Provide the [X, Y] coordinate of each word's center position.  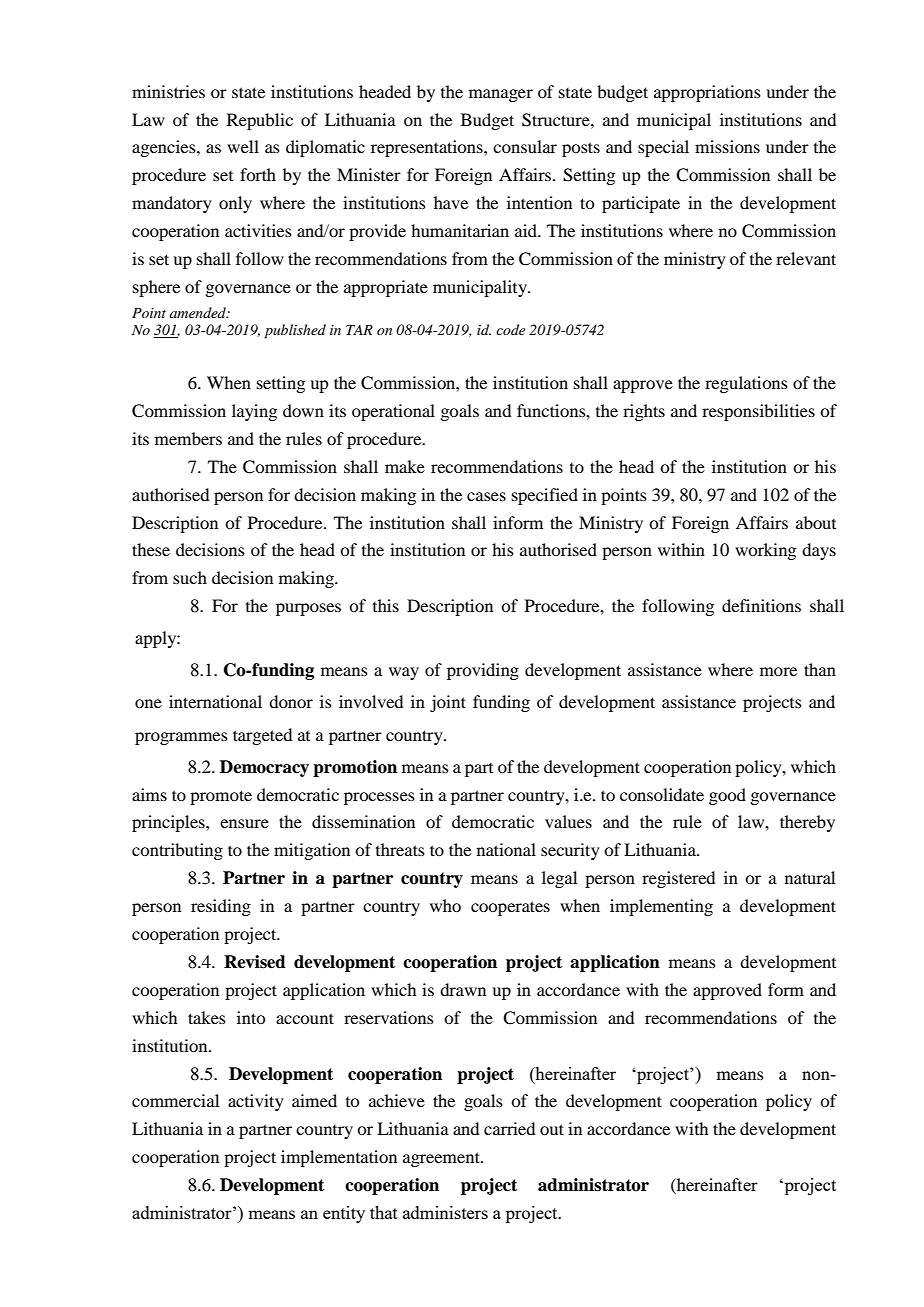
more [778, 671]
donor [291, 701]
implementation [339, 1158]
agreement [442, 1159]
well [243, 146]
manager [501, 95]
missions [727, 146]
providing [483, 671]
